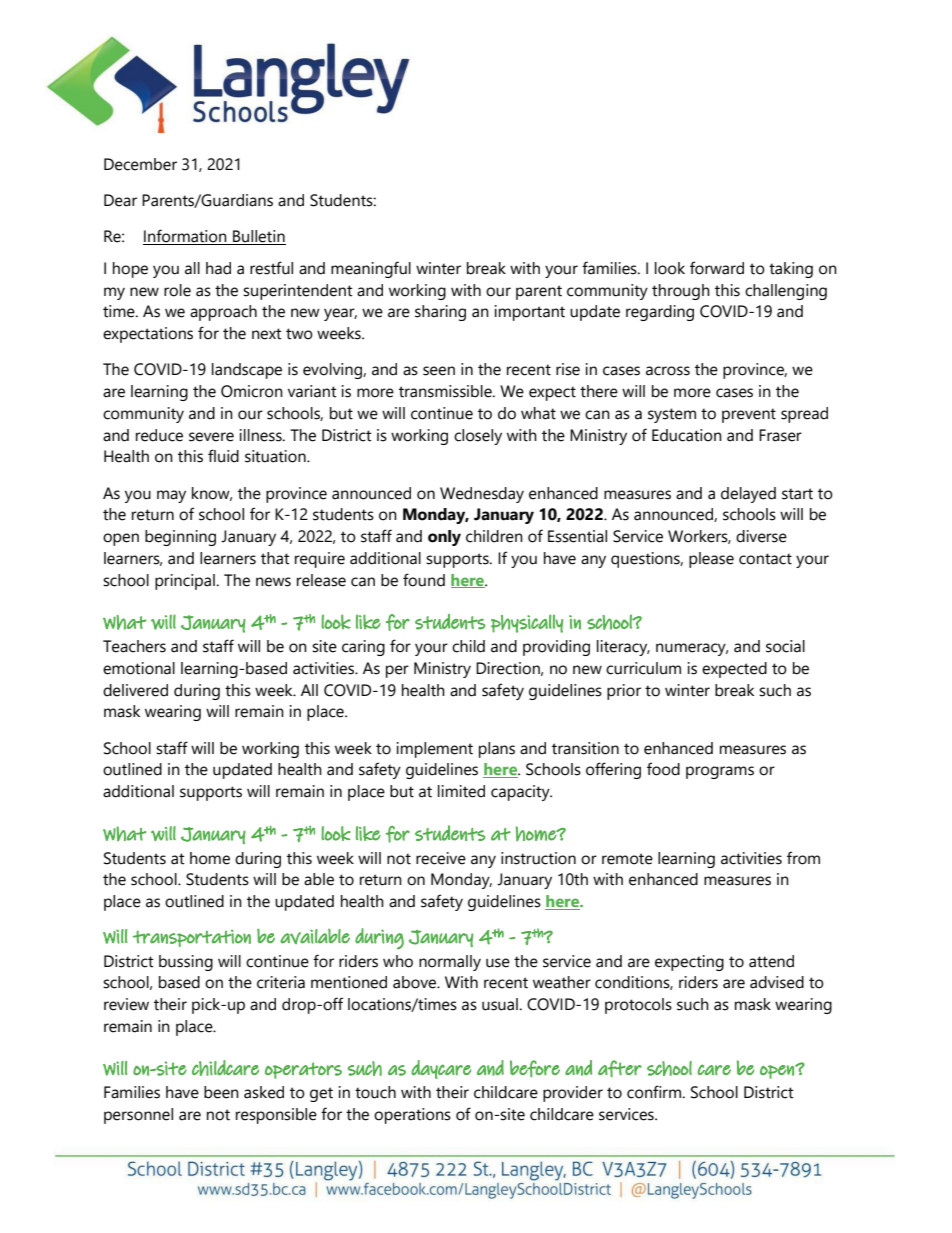 This page has height=1233, width=952. Describe the element at coordinates (717, 268) in the page. I see `forward` at that location.
